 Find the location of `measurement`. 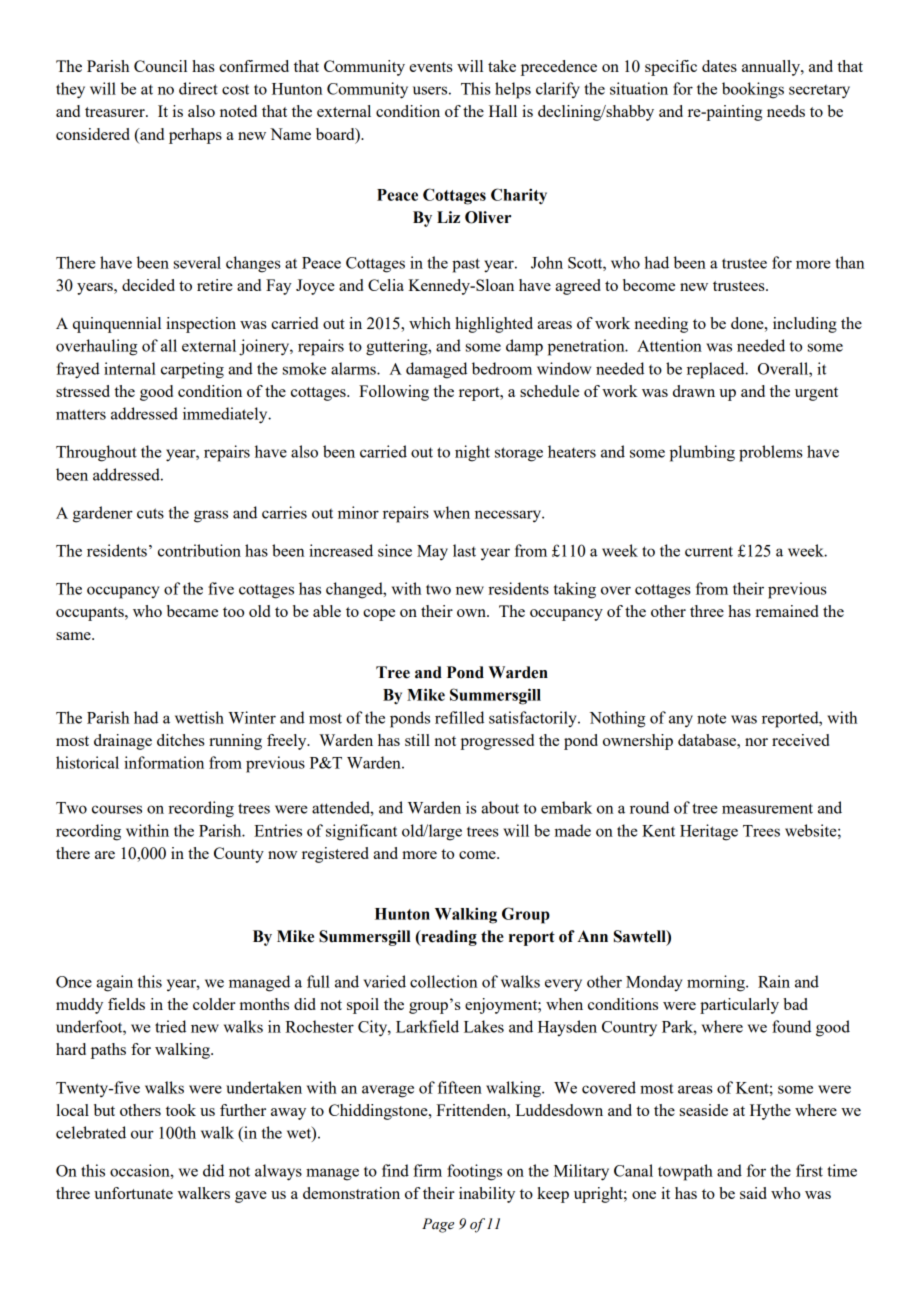

measurement is located at coordinates (767, 808).
